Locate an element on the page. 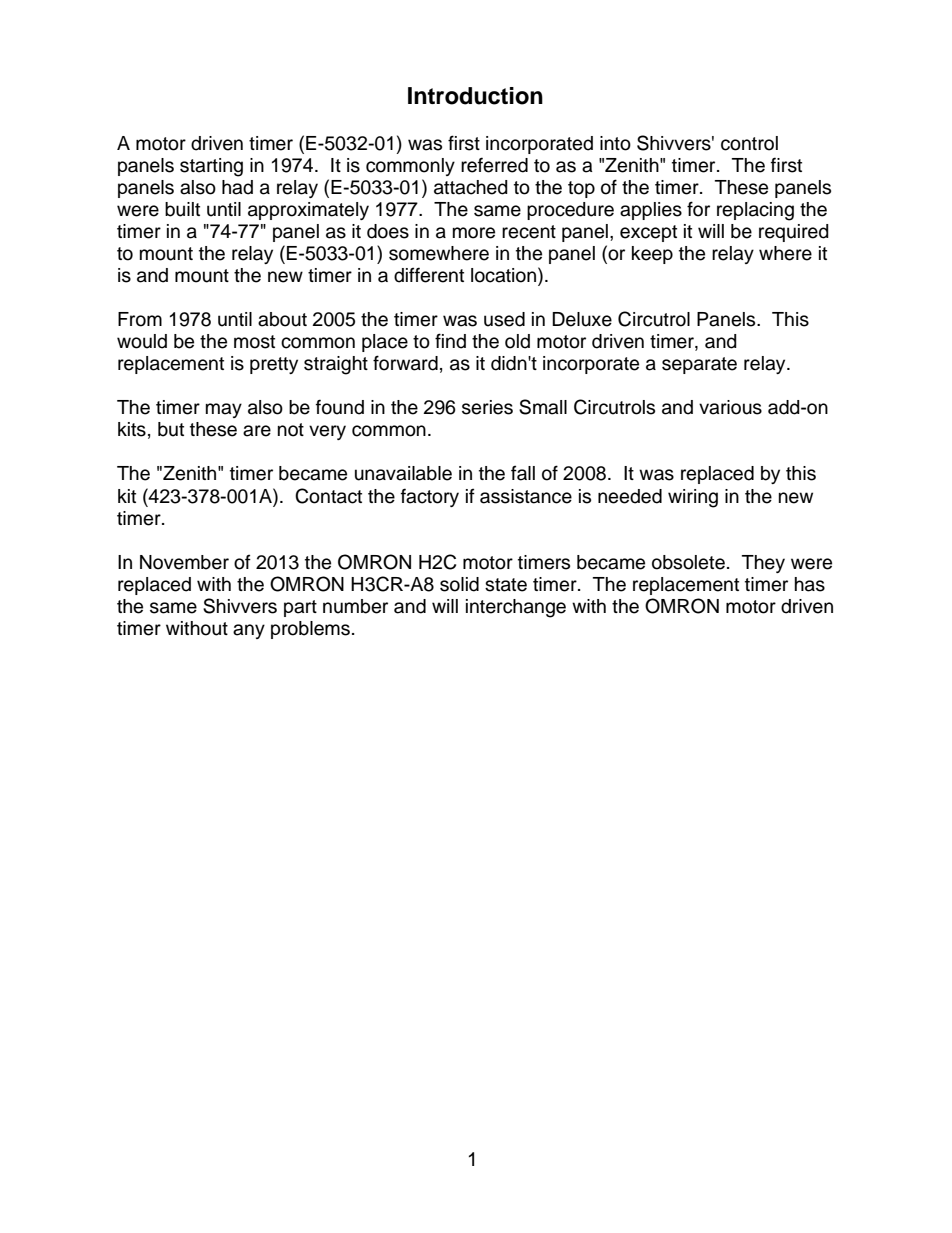  starting is located at coordinates (211, 167).
